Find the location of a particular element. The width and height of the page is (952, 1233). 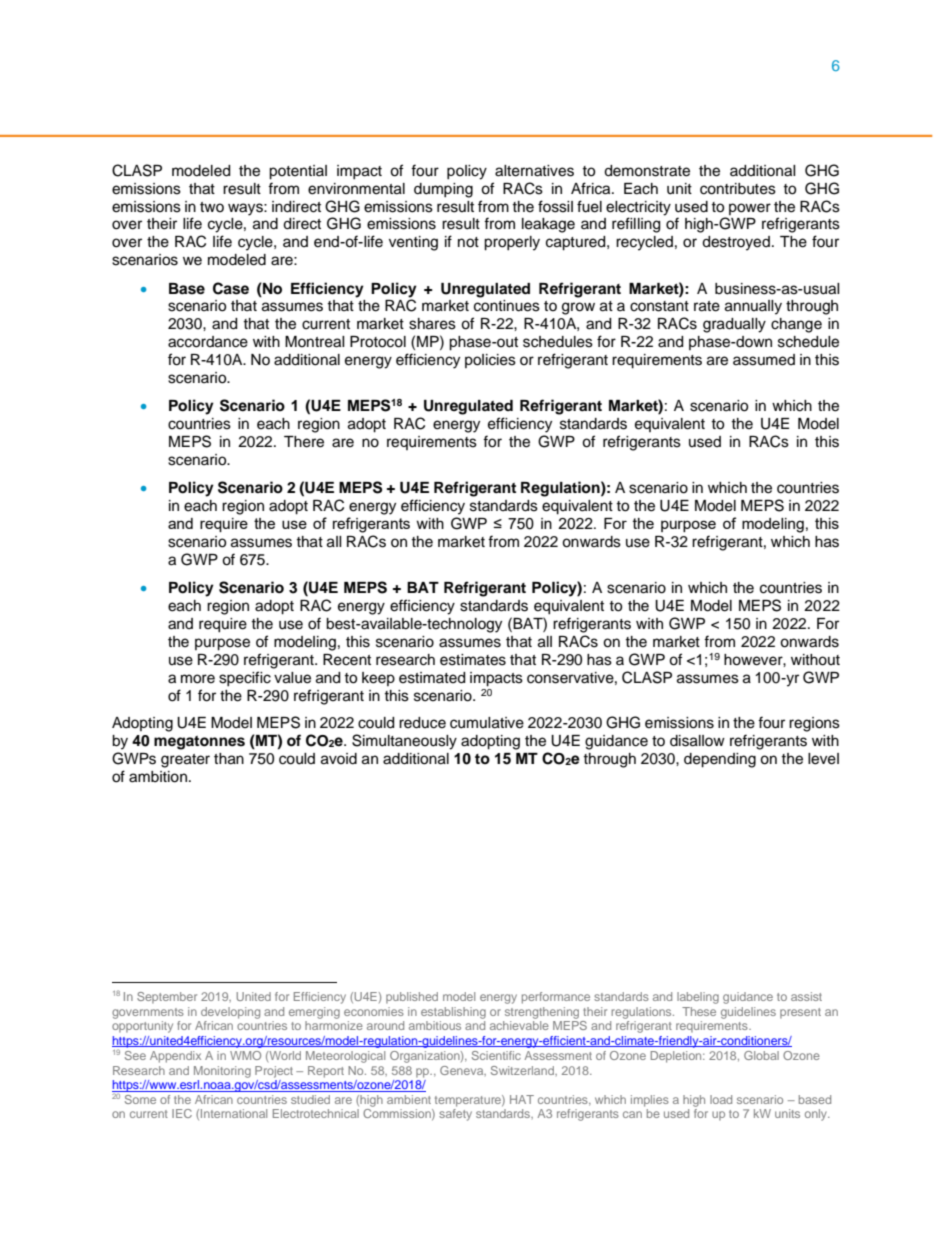

power is located at coordinates (750, 209).
